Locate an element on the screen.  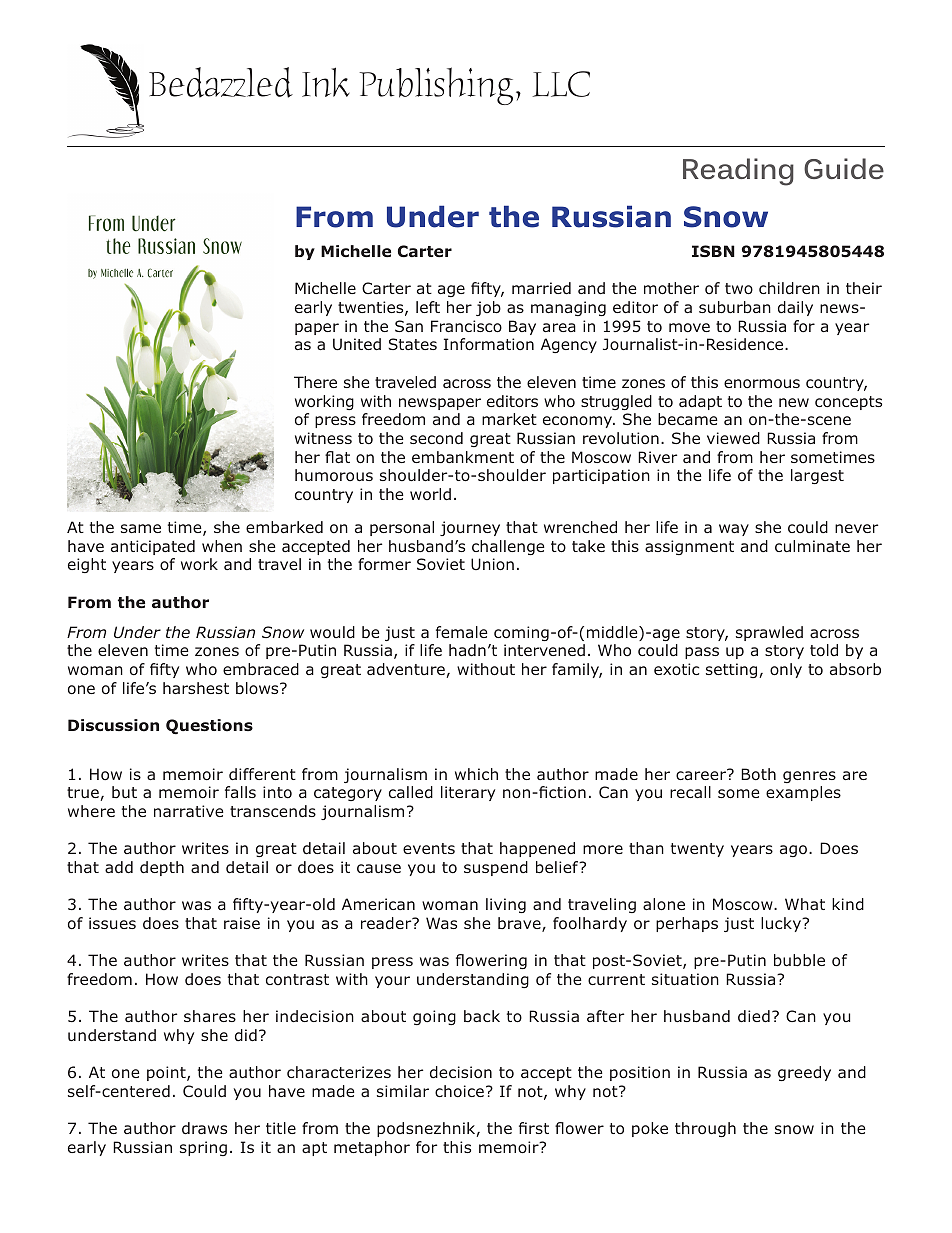
embankment is located at coordinates (463, 457).
